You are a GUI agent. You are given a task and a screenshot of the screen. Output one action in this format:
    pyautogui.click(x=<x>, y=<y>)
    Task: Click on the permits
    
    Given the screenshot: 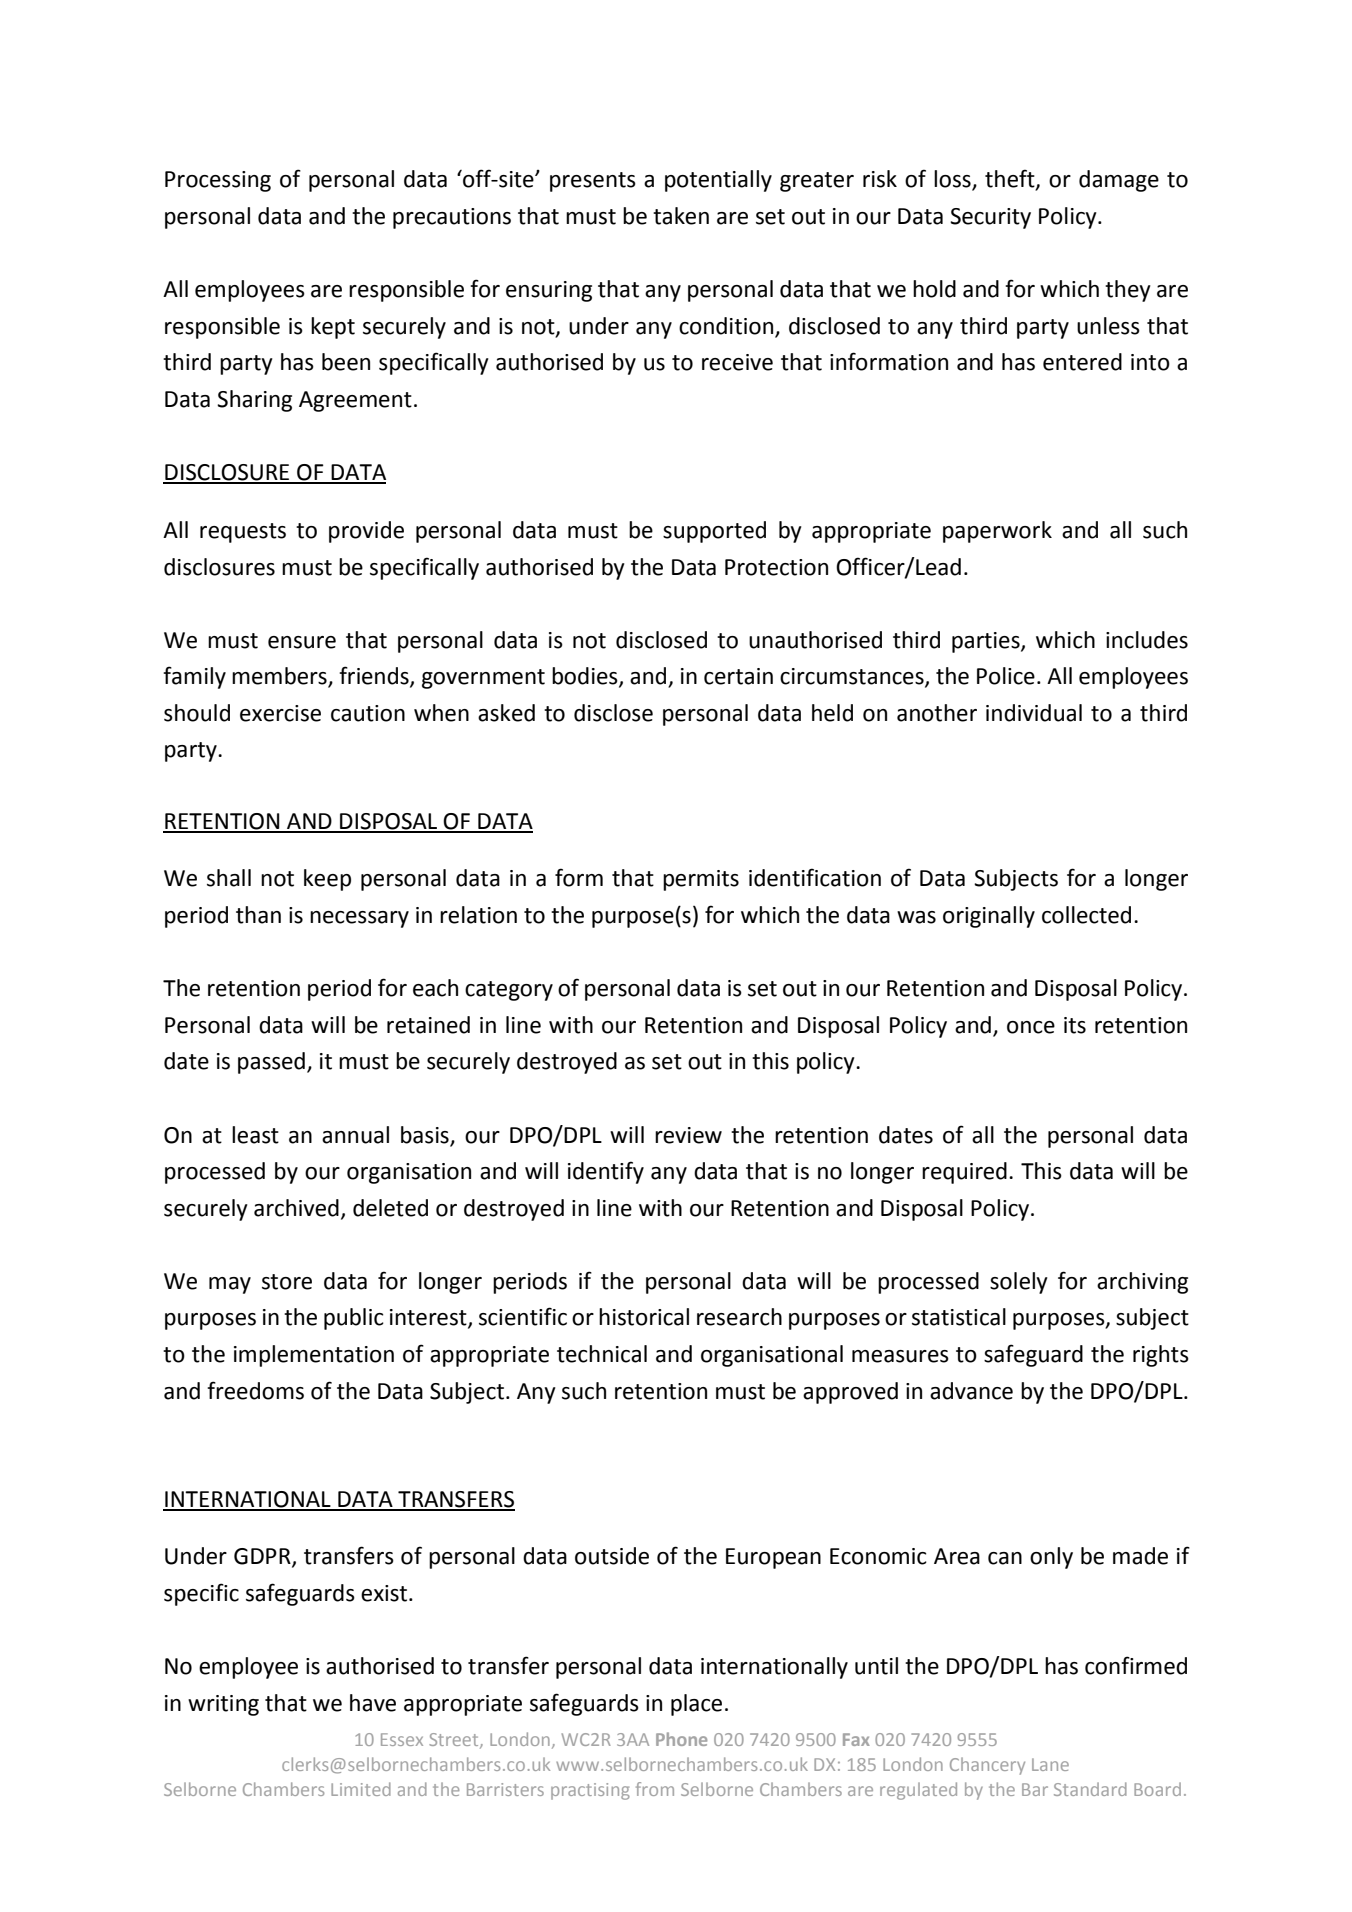 What is the action you would take?
    pyautogui.click(x=701, y=880)
